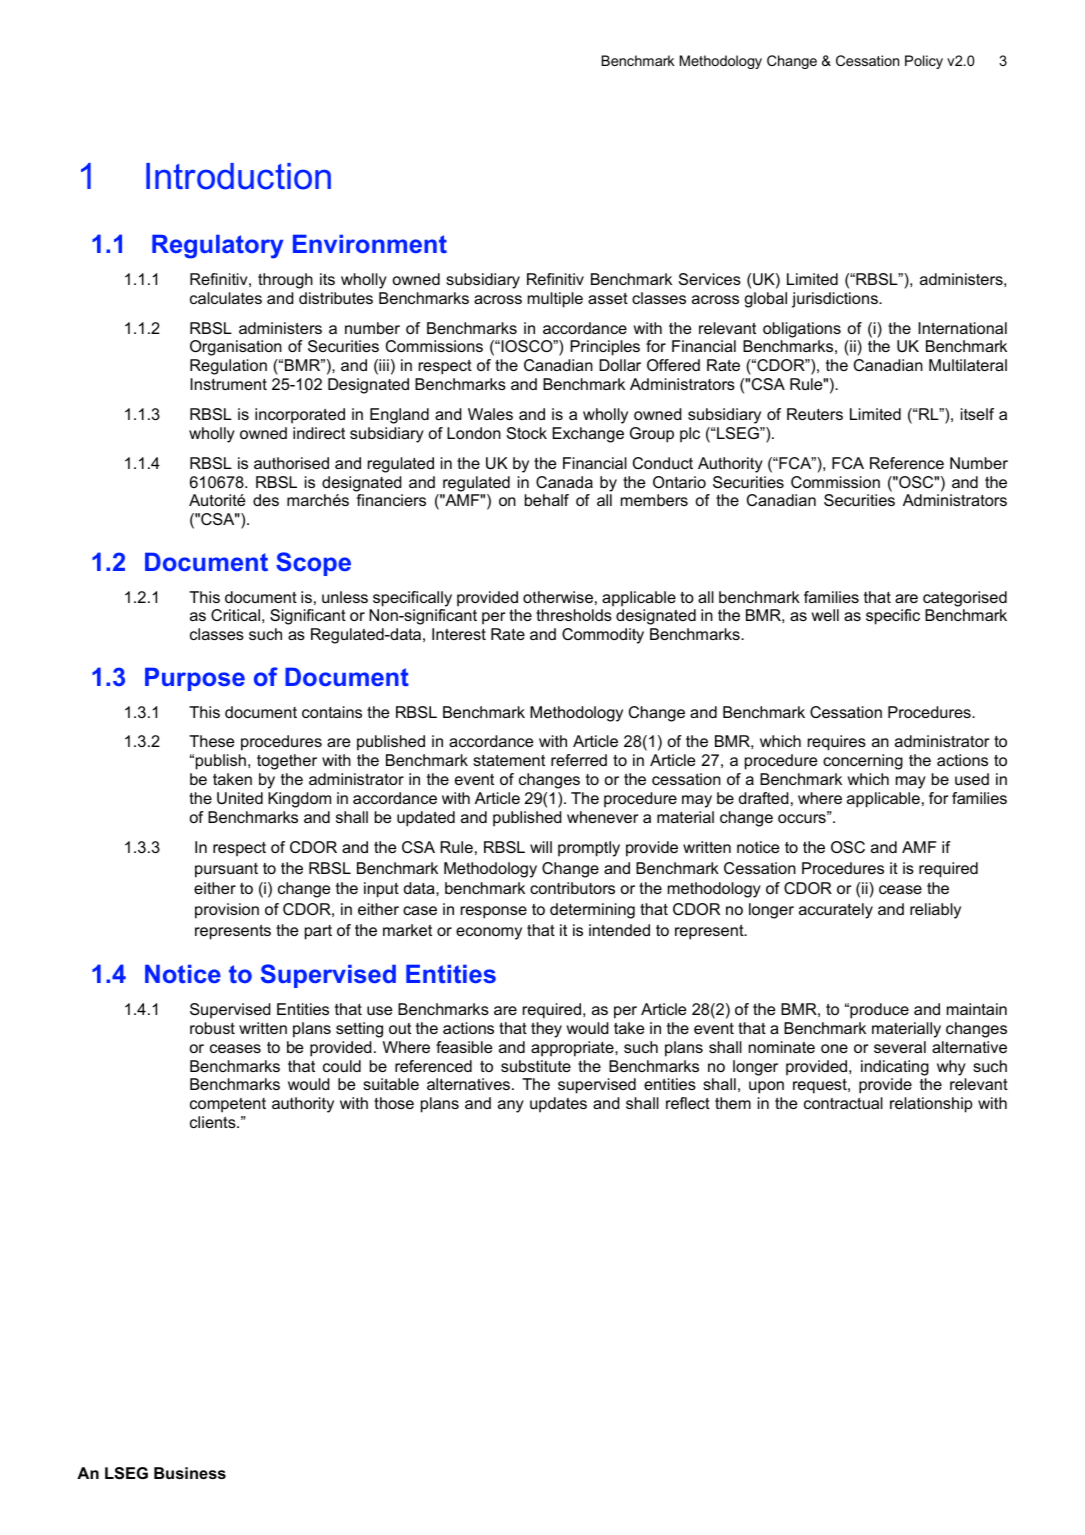 This screenshot has width=1085, height=1535. Describe the element at coordinates (313, 564) in the screenshot. I see `Scope` at that location.
